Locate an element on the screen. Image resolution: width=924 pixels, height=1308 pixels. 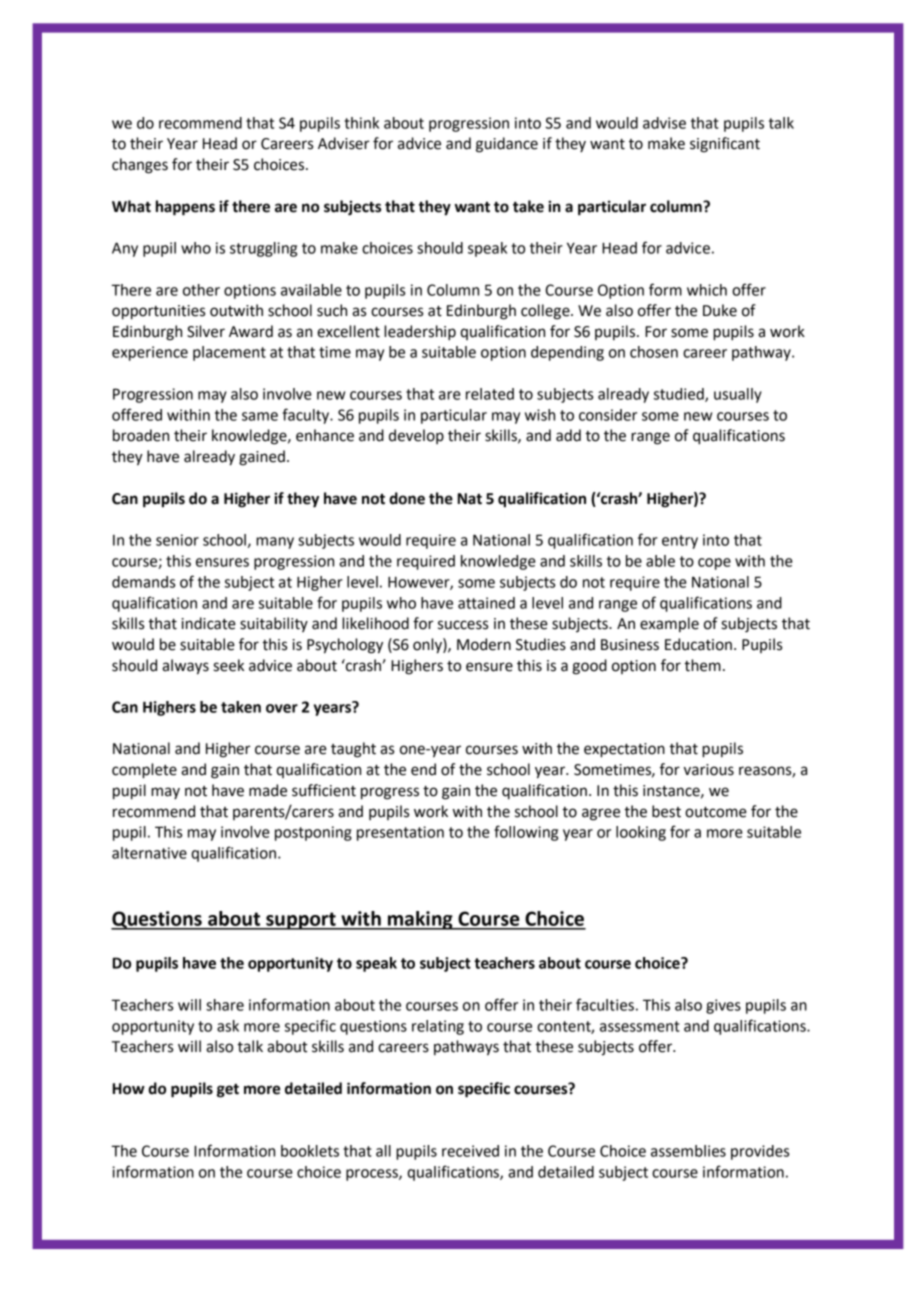
received is located at coordinates (470, 1151).
